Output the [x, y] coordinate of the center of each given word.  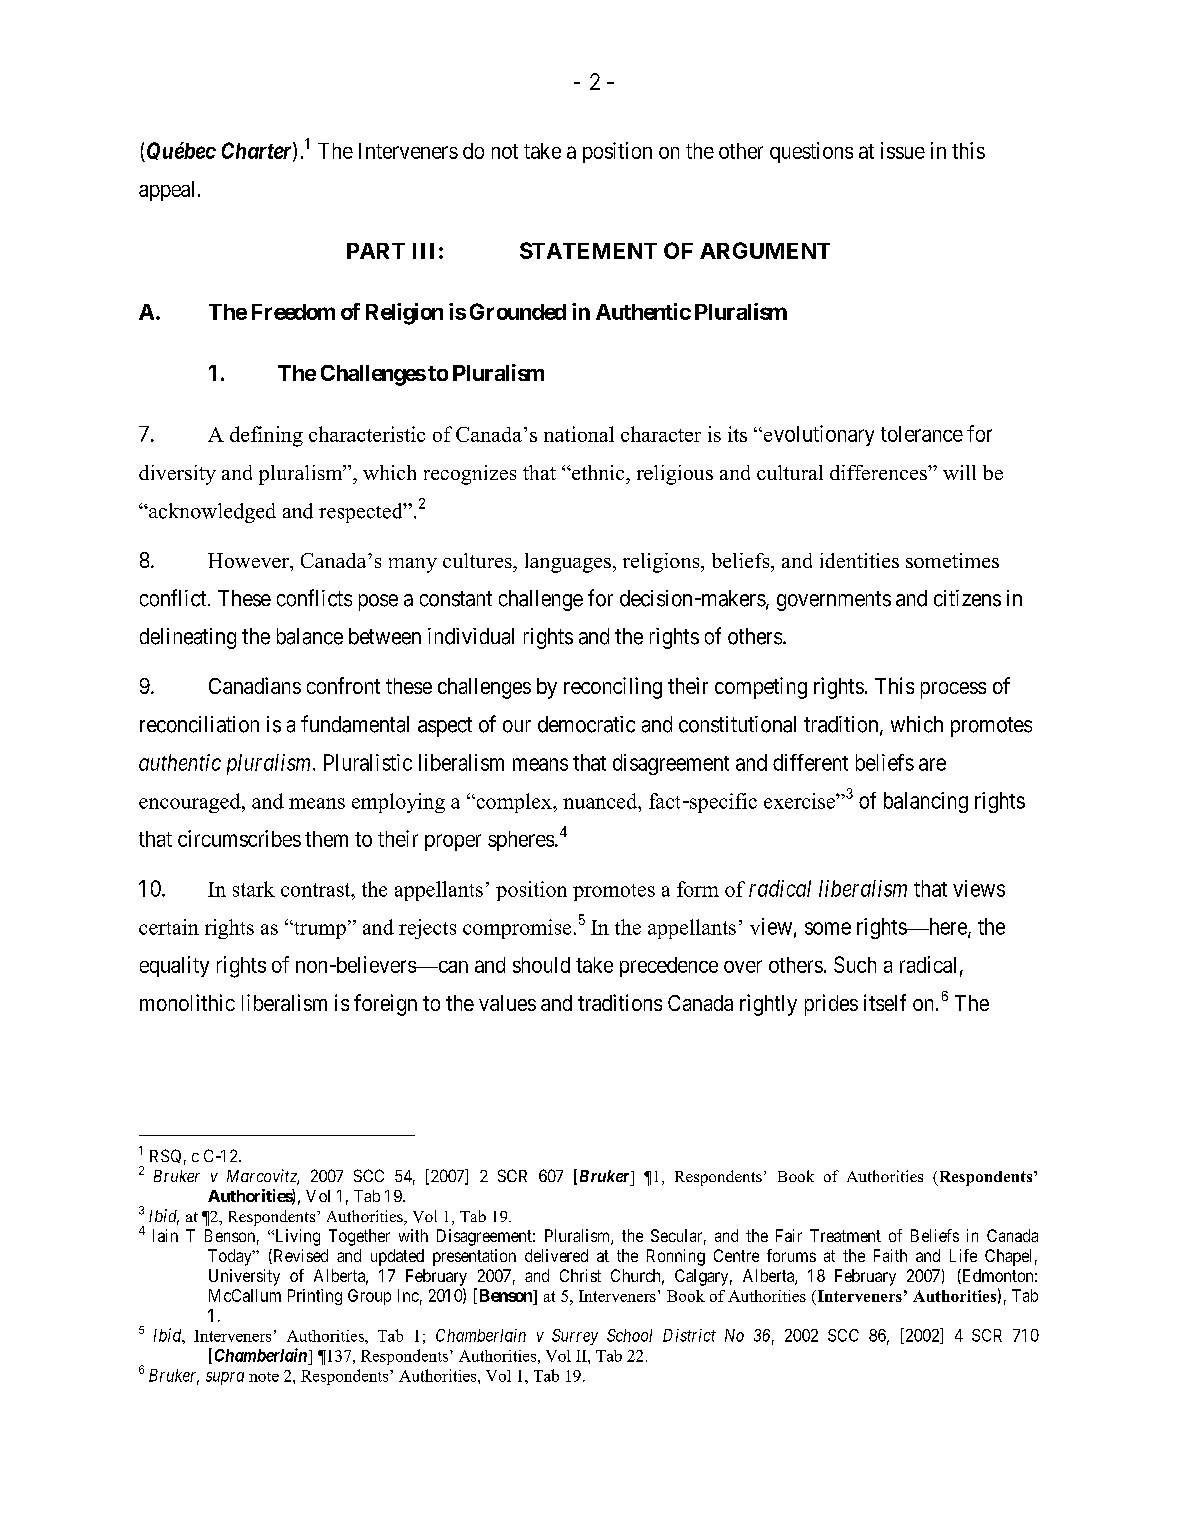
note [264, 1377]
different [810, 762]
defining [266, 436]
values [507, 1003]
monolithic [187, 1002]
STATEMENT [588, 250]
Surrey [575, 1337]
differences [879, 472]
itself [885, 1002]
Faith [890, 1255]
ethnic [598, 472]
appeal [166, 191]
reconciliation [199, 724]
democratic [586, 724]
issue [903, 150]
